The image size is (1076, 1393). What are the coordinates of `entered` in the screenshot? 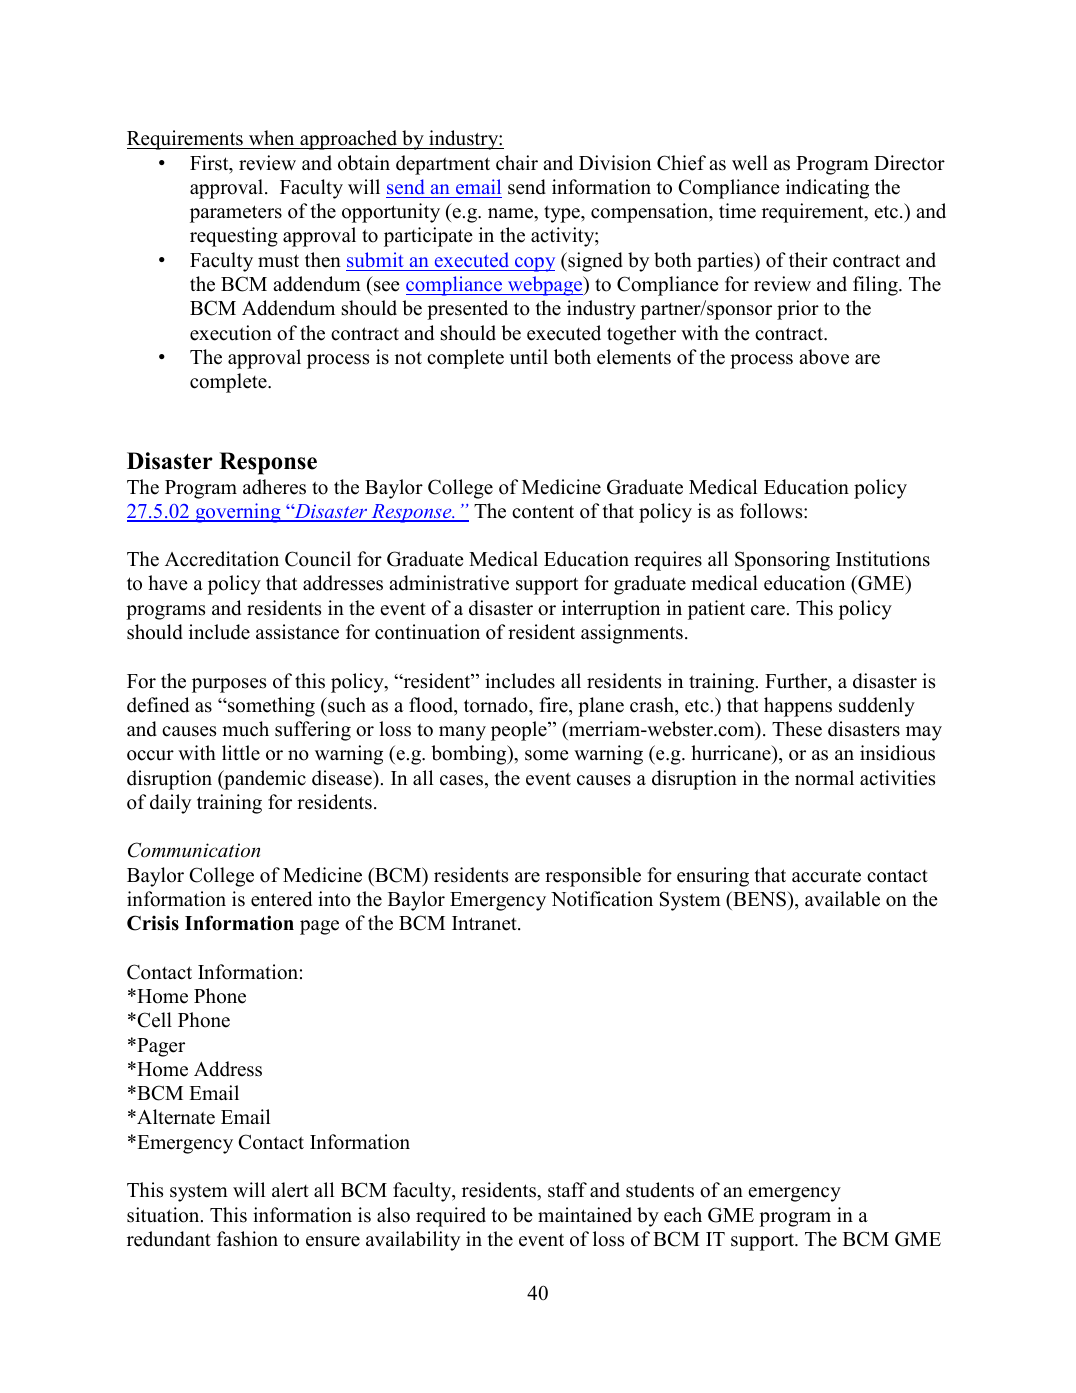 It's located at (281, 899).
